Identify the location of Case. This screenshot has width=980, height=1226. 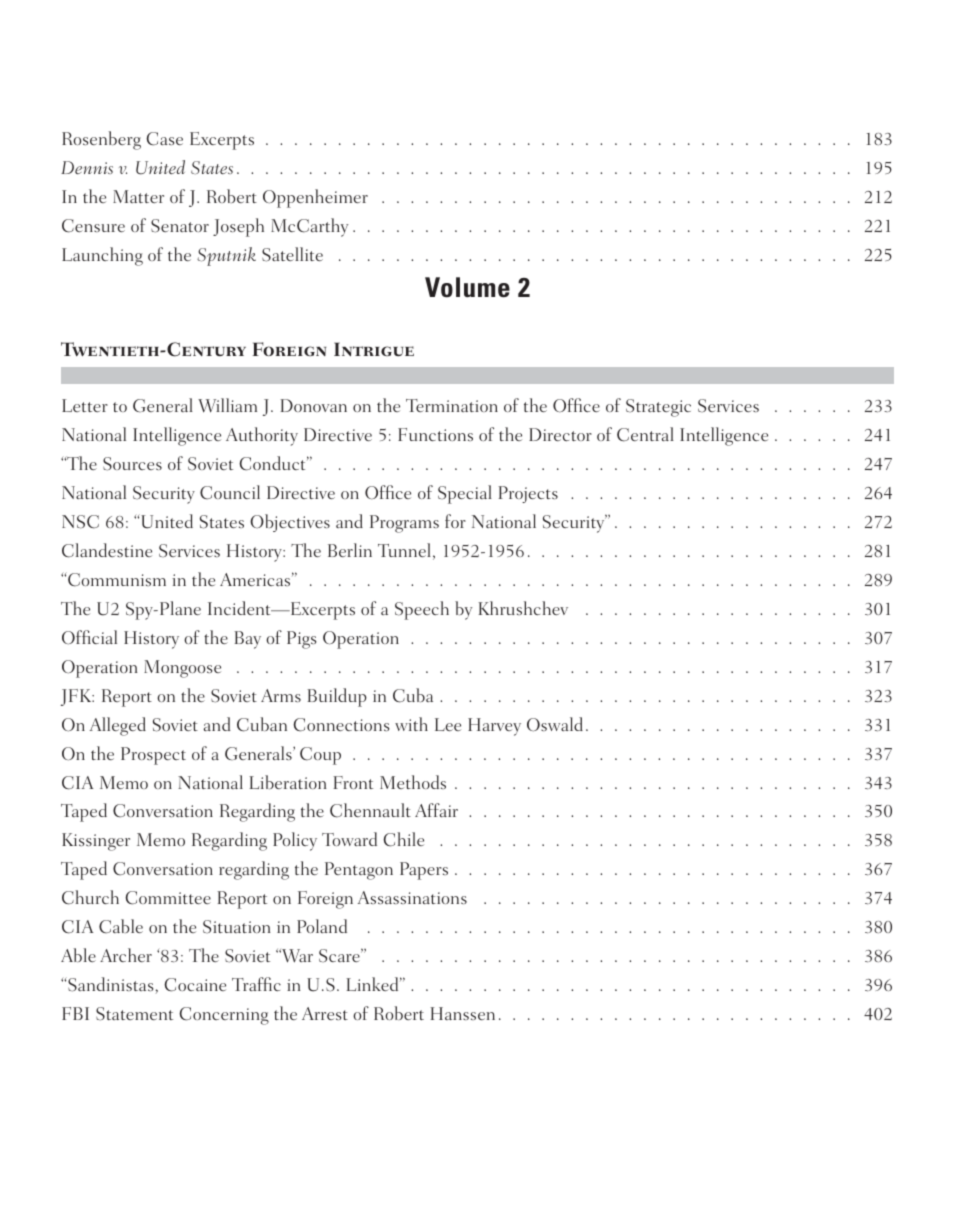
(164, 139).
